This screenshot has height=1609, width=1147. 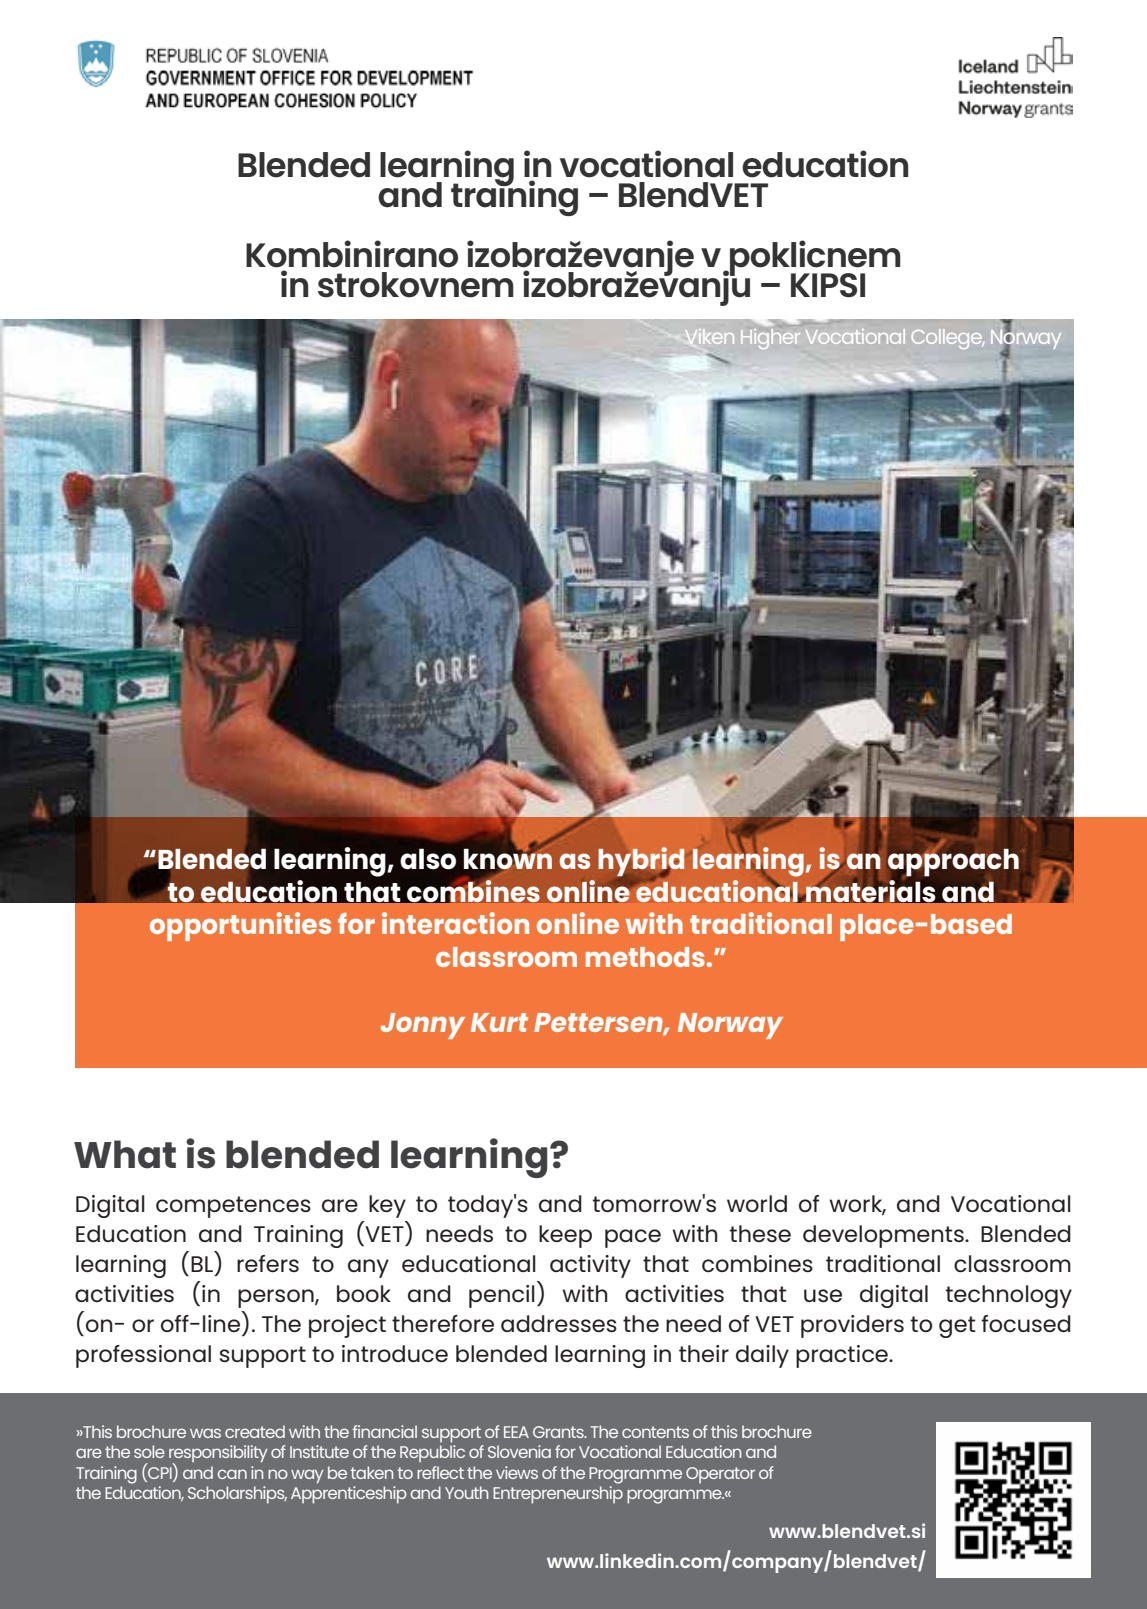 I want to click on Kurt, so click(x=499, y=1022).
